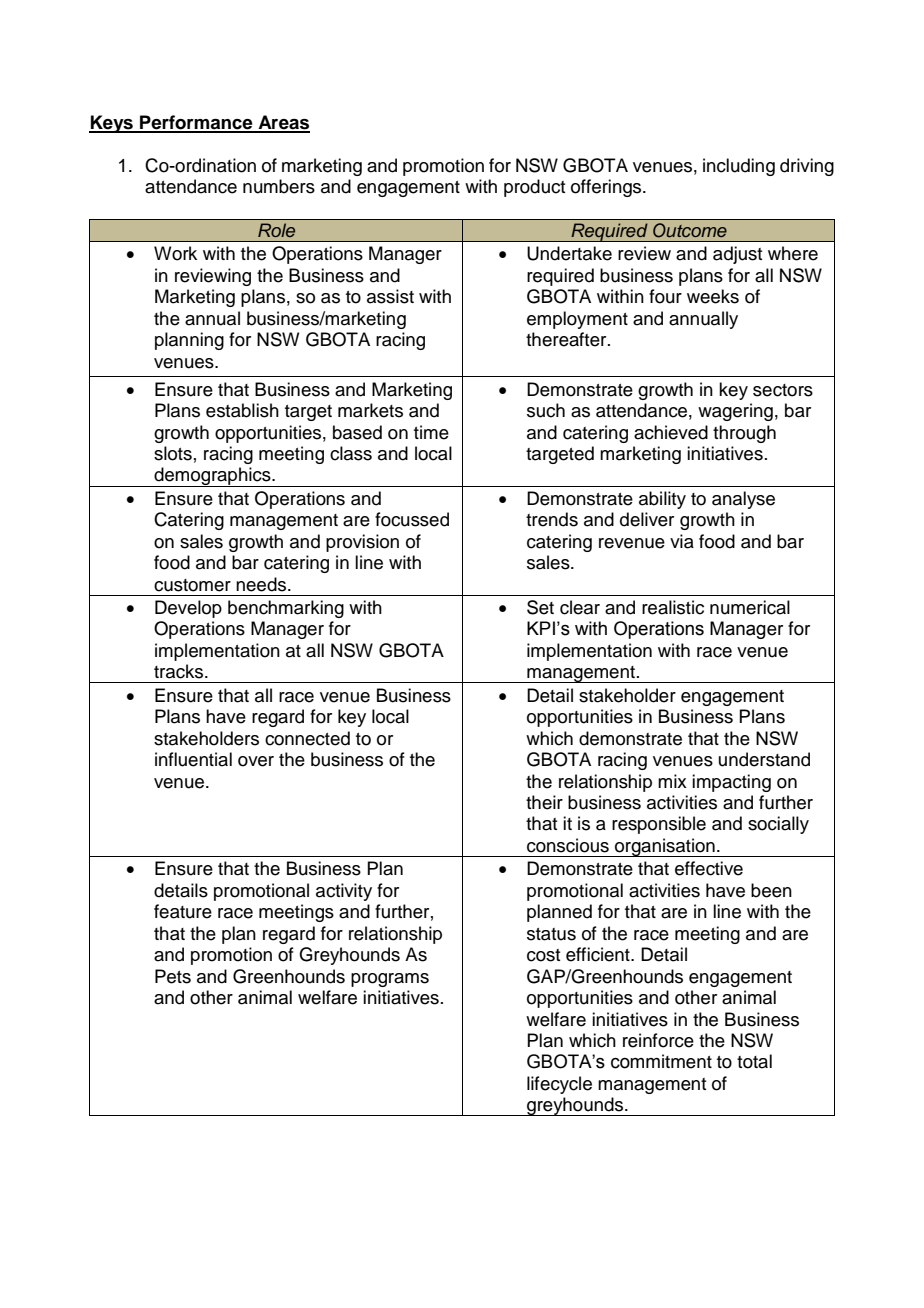  Describe the element at coordinates (412, 519) in the image. I see `focussed` at that location.
